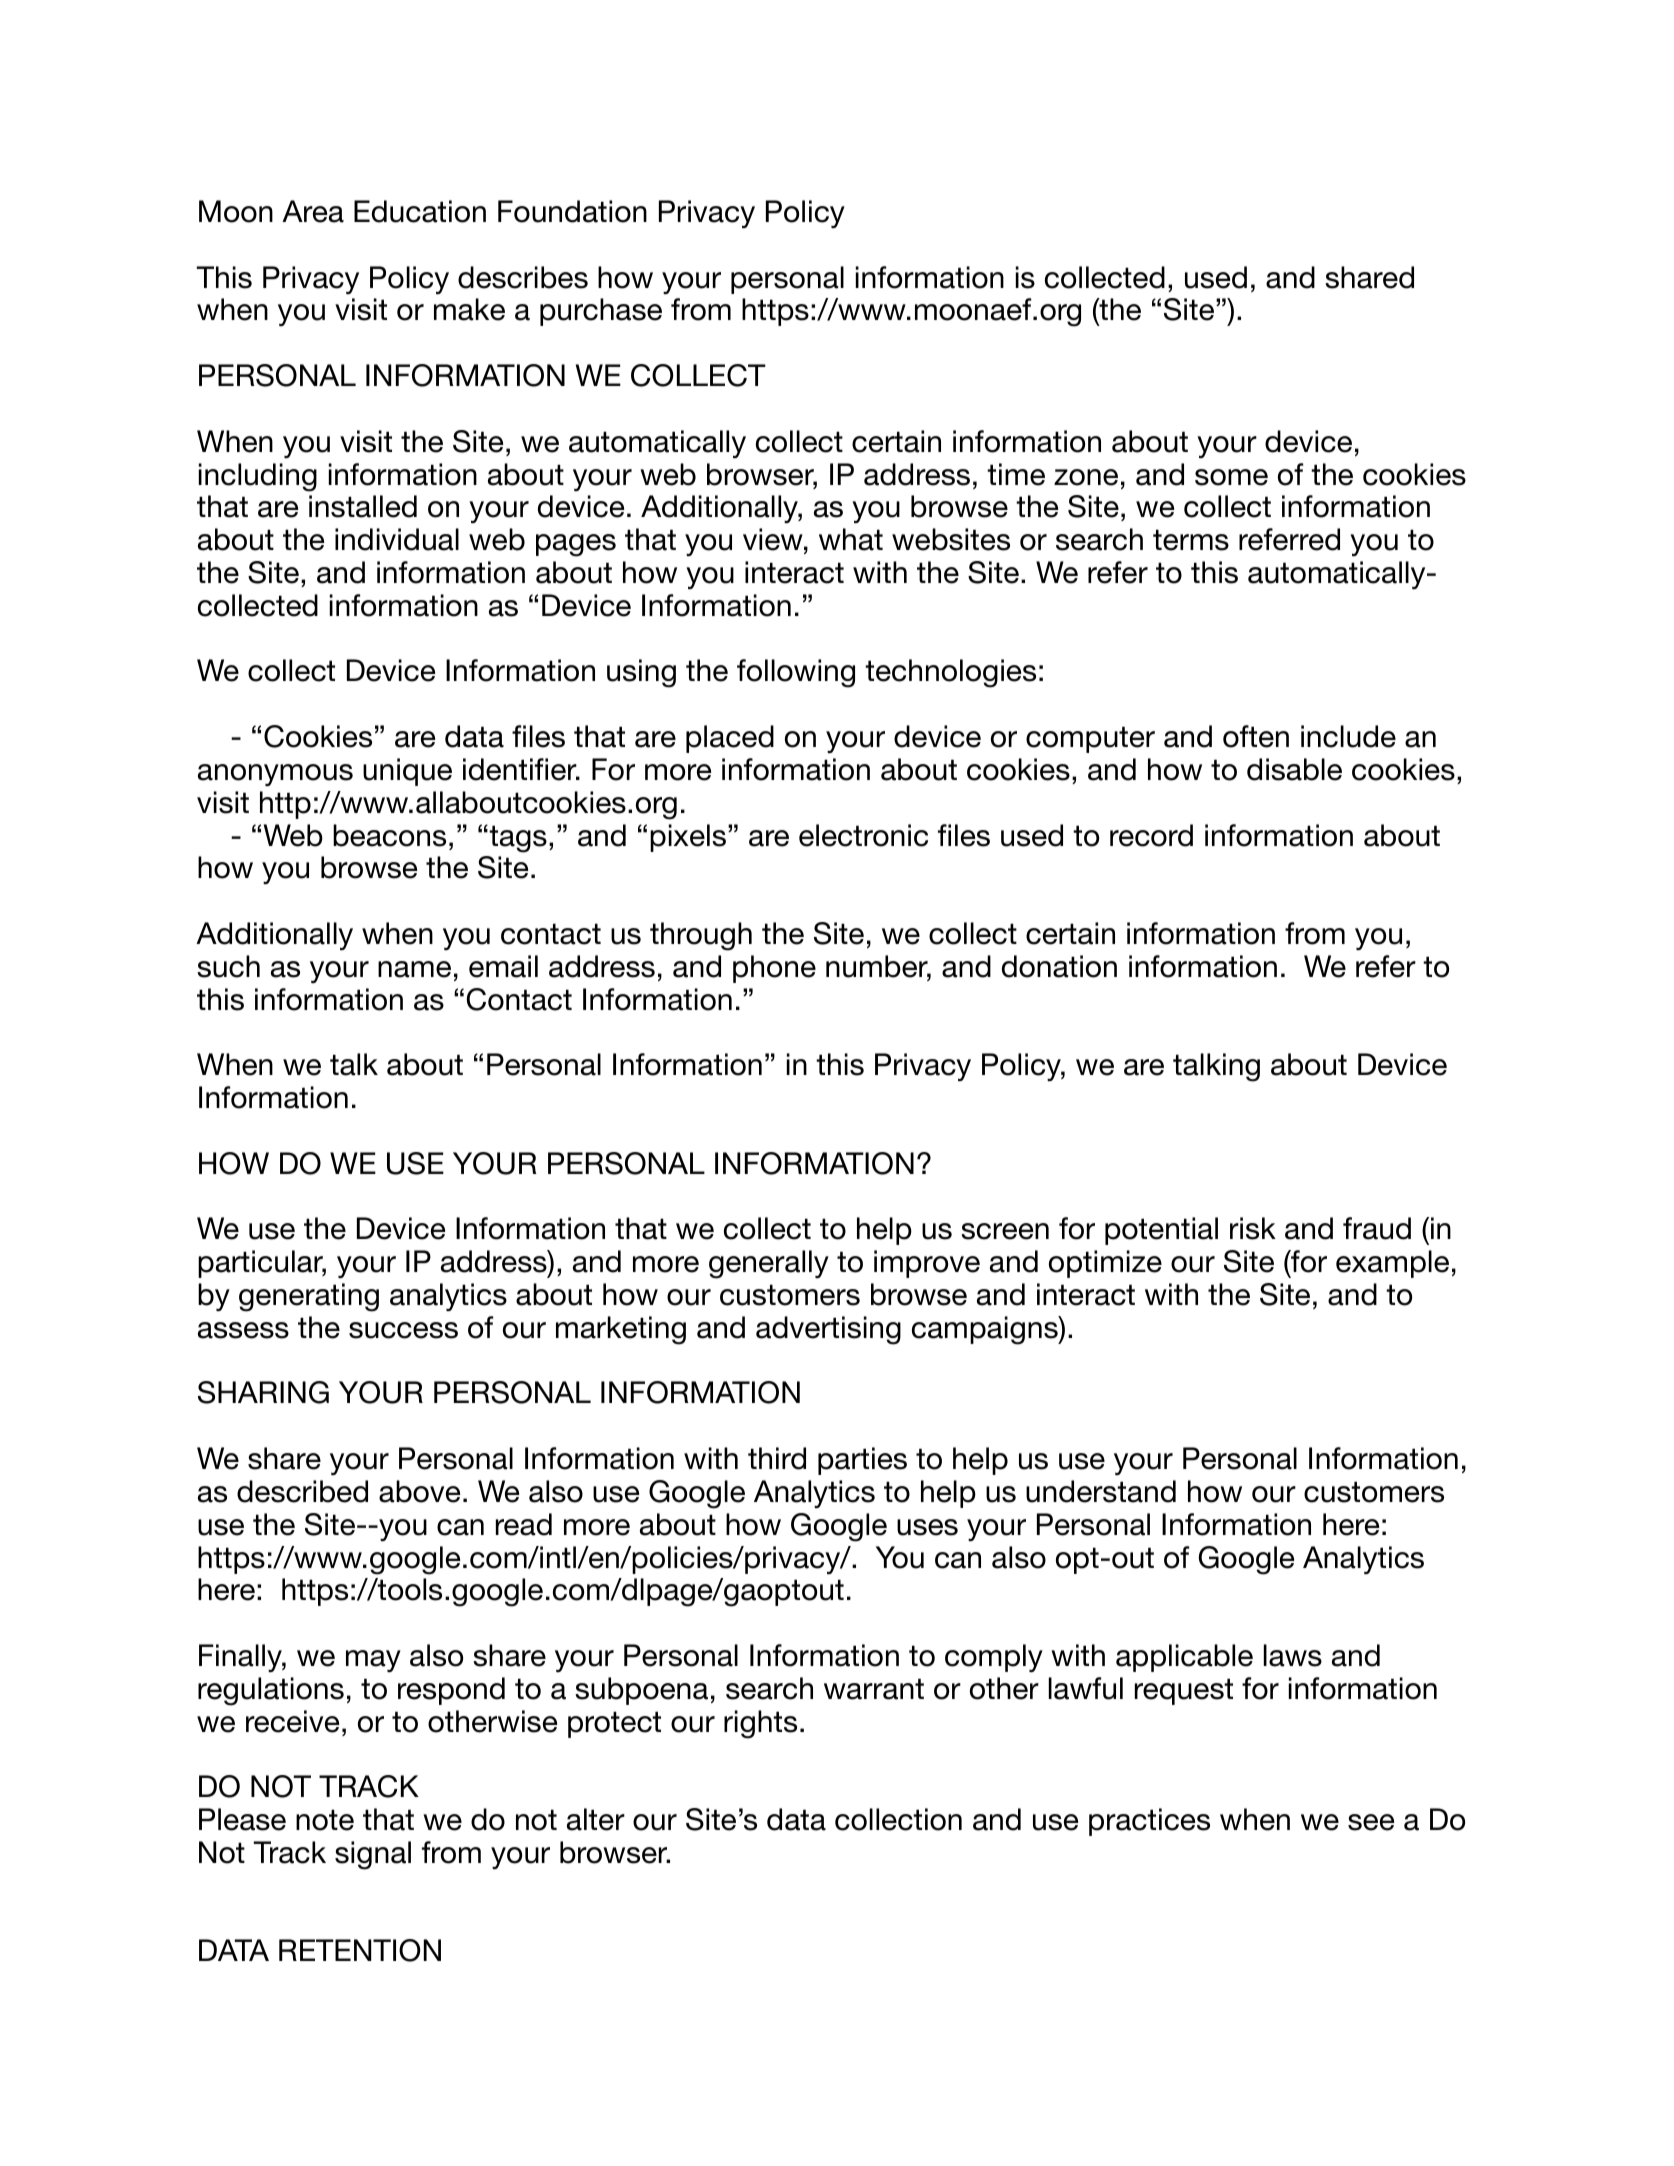 The width and height of the screenshot is (1674, 2166). What do you see at coordinates (420, 211) in the screenshot?
I see `Education` at bounding box center [420, 211].
